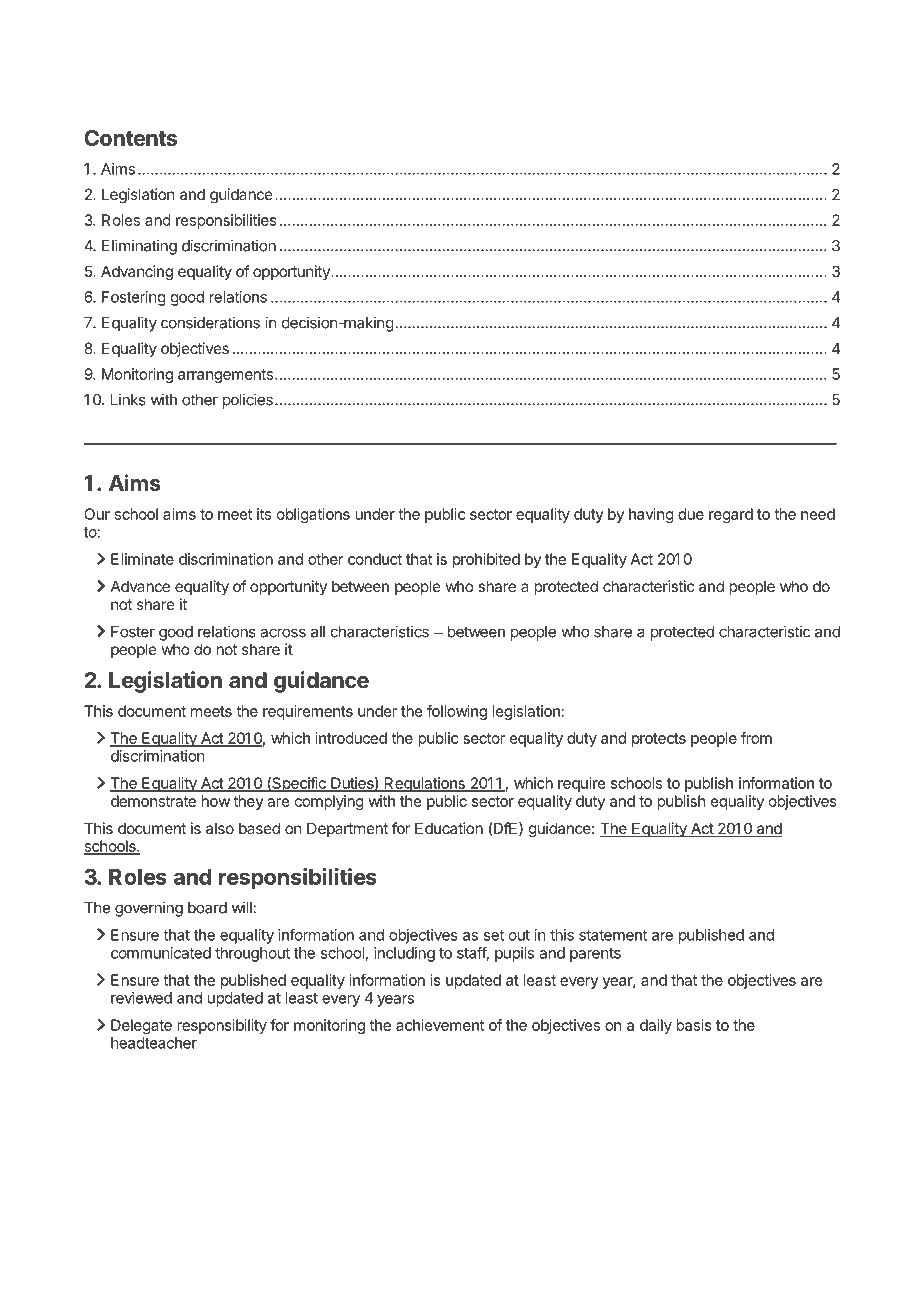  Describe the element at coordinates (731, 515) in the screenshot. I see `regard` at that location.
